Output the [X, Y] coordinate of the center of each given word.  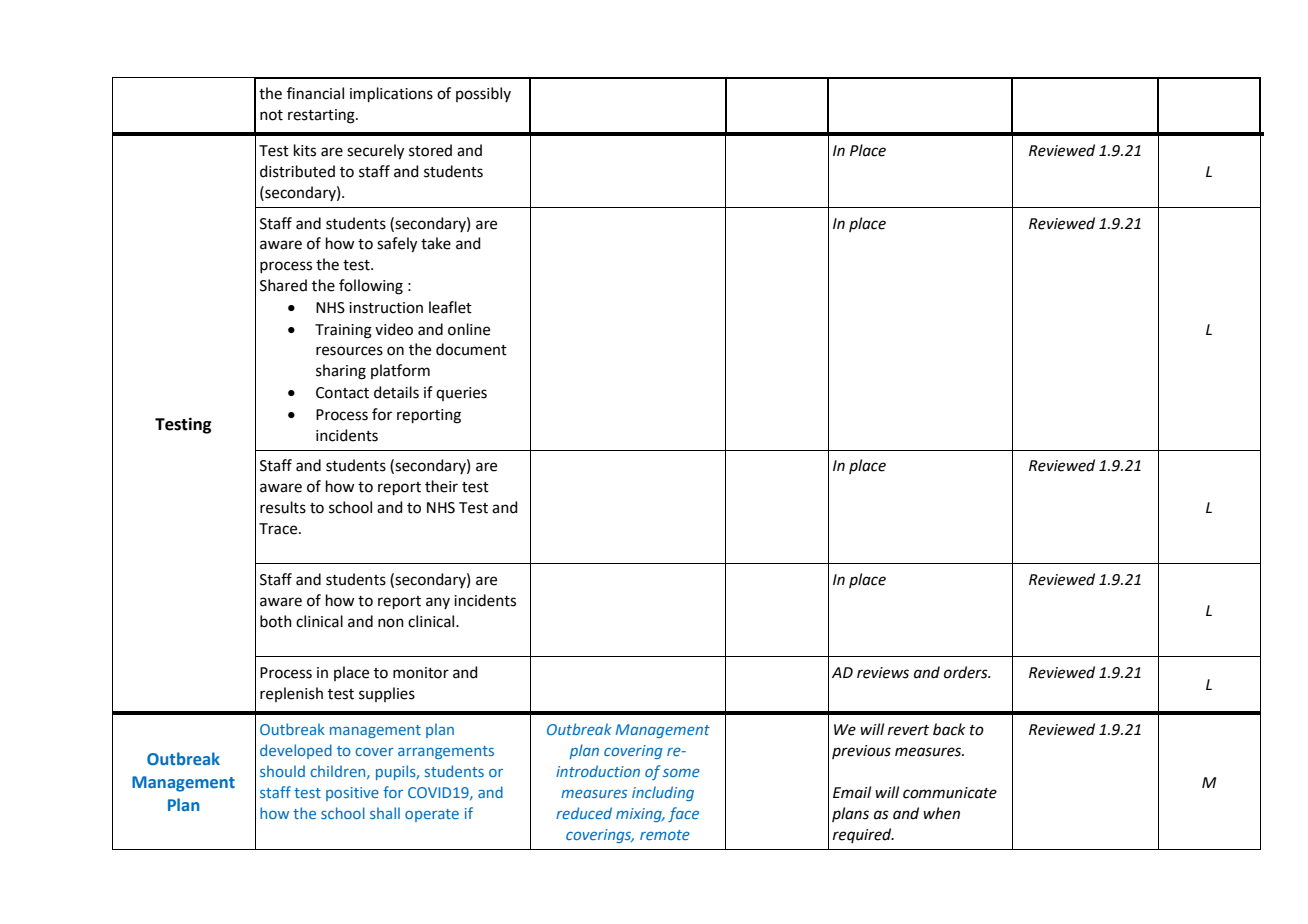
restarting [322, 116]
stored [430, 150]
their [441, 486]
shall [385, 813]
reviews [883, 673]
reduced [584, 813]
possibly [483, 94]
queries [461, 394]
